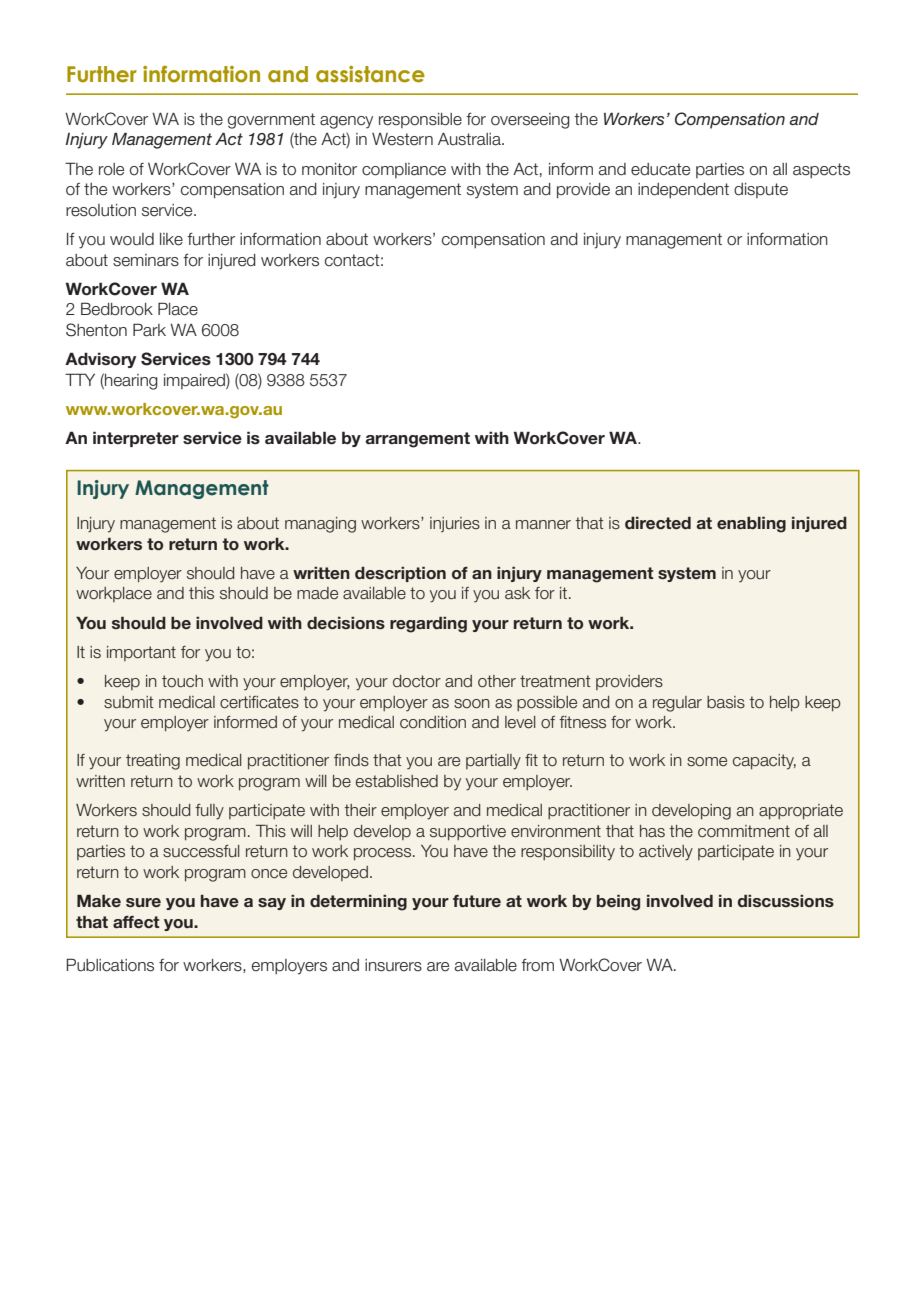 This page has height=1308, width=924. Describe the element at coordinates (751, 524) in the page. I see `enabling` at that location.
